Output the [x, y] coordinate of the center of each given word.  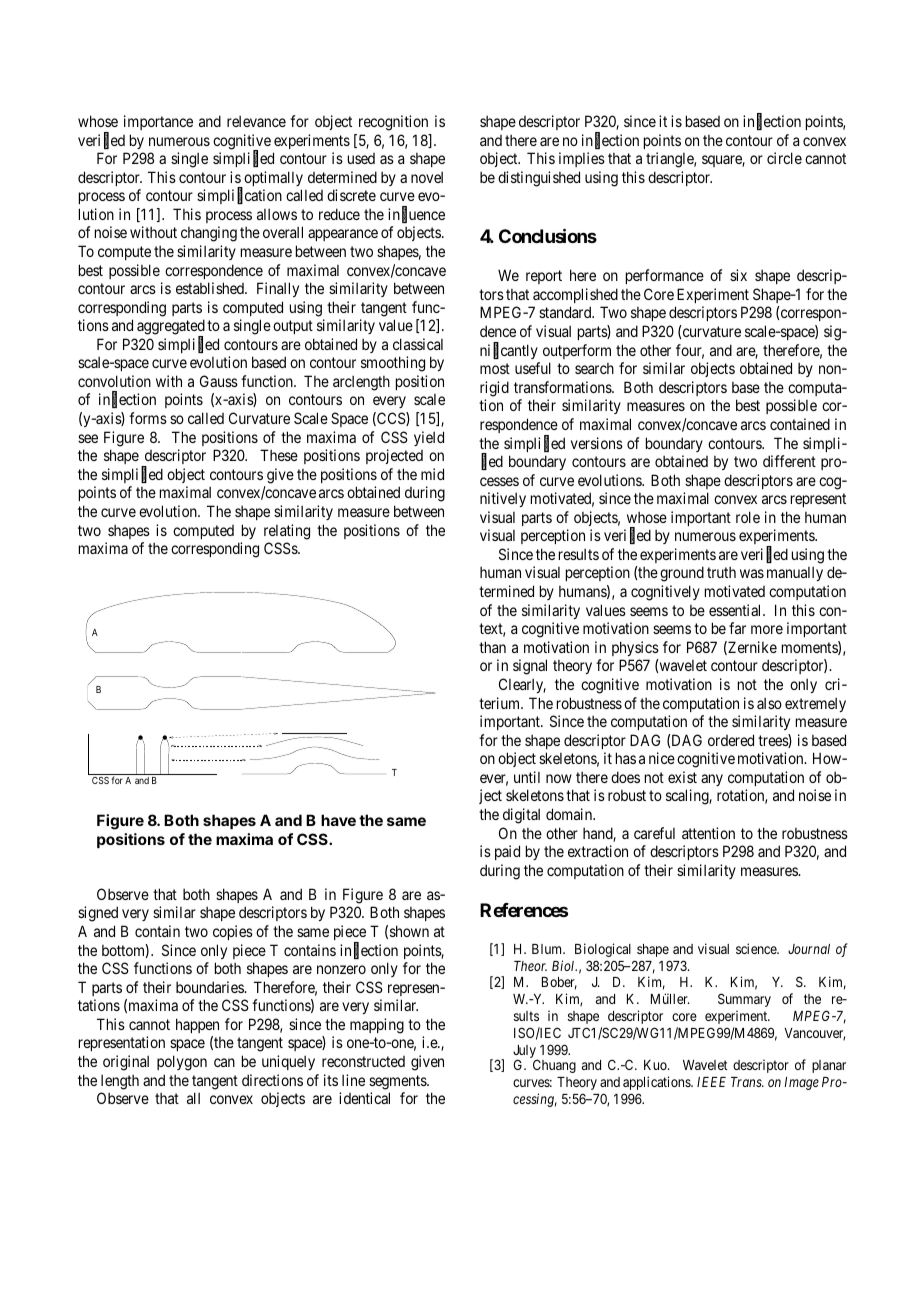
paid [507, 852]
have [338, 820]
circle [784, 158]
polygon [182, 1063]
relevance [256, 121]
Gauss [219, 381]
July [526, 1053]
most [495, 368]
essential [736, 610]
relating [287, 532]
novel [427, 177]
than [492, 647]
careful [654, 833]
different [789, 461]
